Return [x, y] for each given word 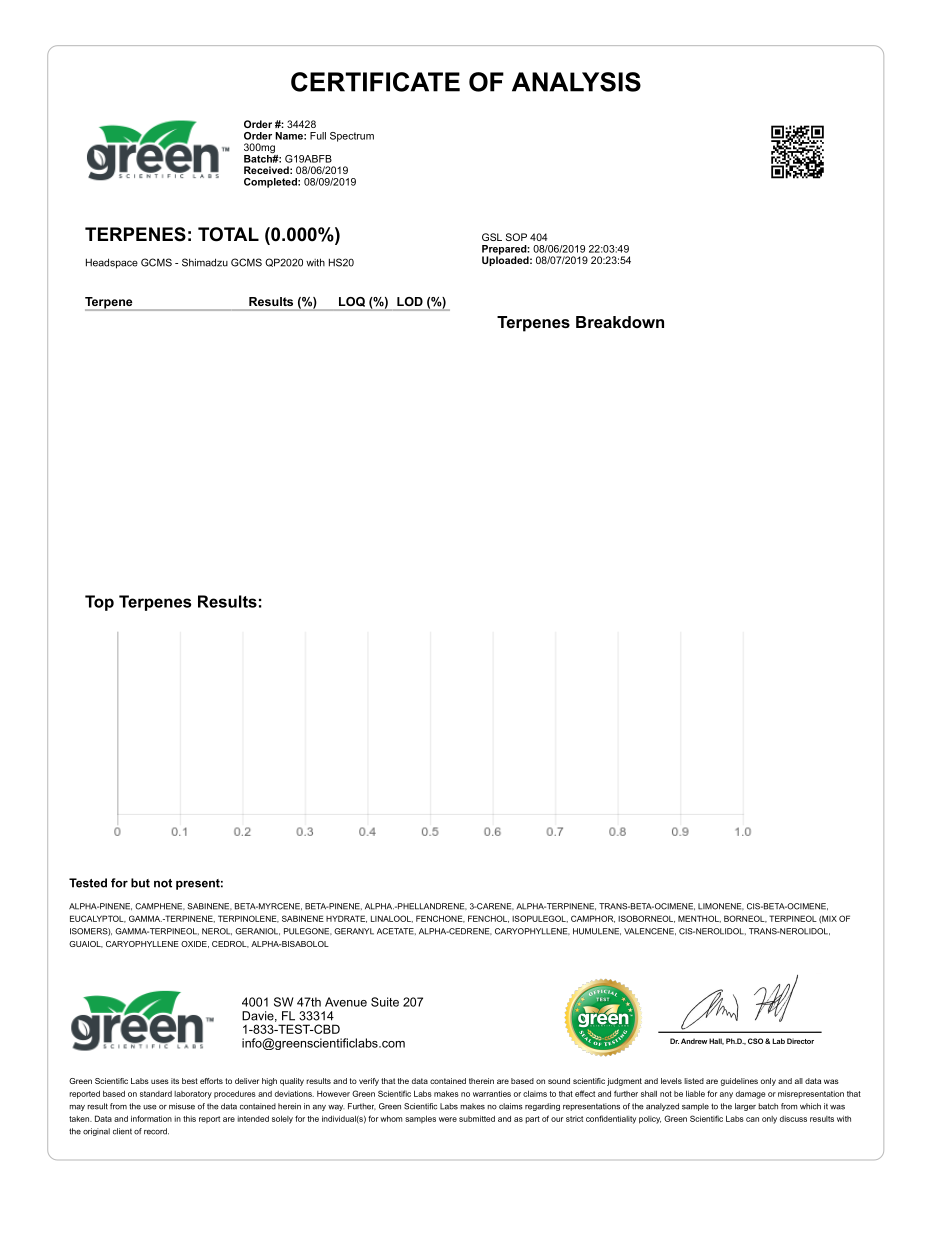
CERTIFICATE [375, 82]
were [448, 1119]
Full [318, 136]
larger [745, 1107]
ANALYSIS [576, 82]
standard [156, 1094]
